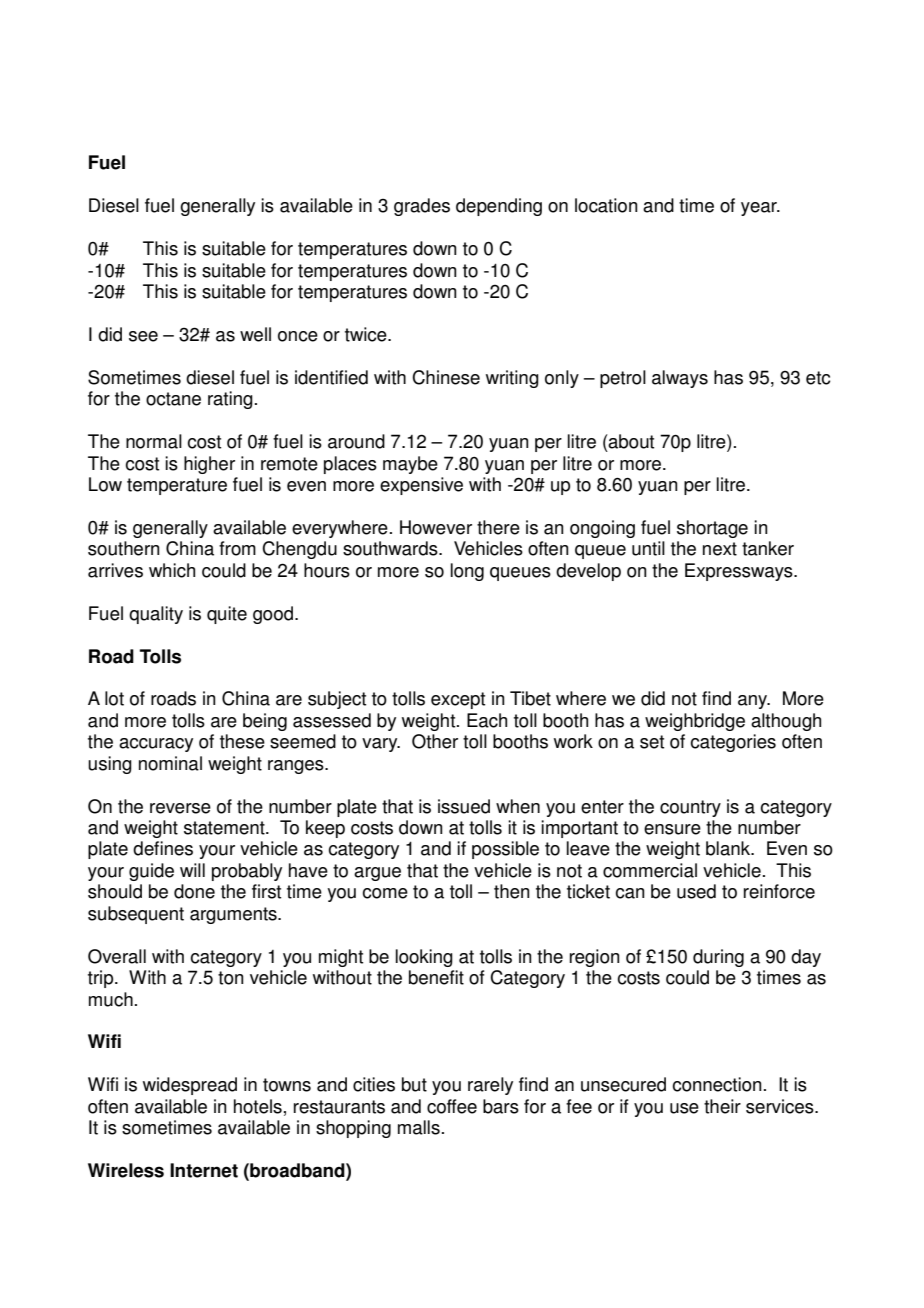  I want to click on except, so click(458, 700).
